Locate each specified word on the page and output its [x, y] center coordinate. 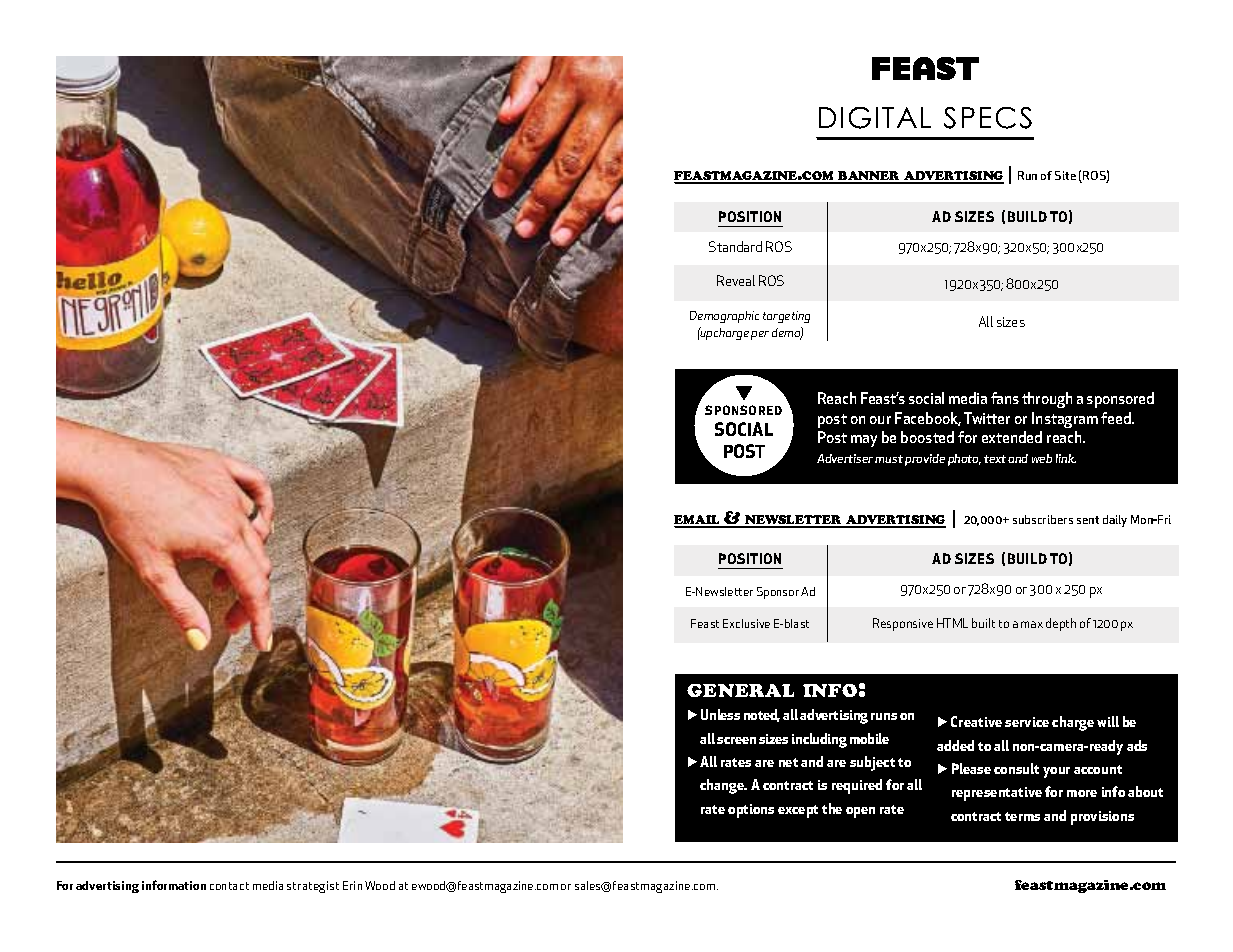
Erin [352, 885]
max [1032, 624]
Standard [735, 246]
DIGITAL [875, 118]
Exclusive [746, 623]
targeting [786, 317]
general [740, 690]
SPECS [988, 118]
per [760, 335]
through [1047, 400]
